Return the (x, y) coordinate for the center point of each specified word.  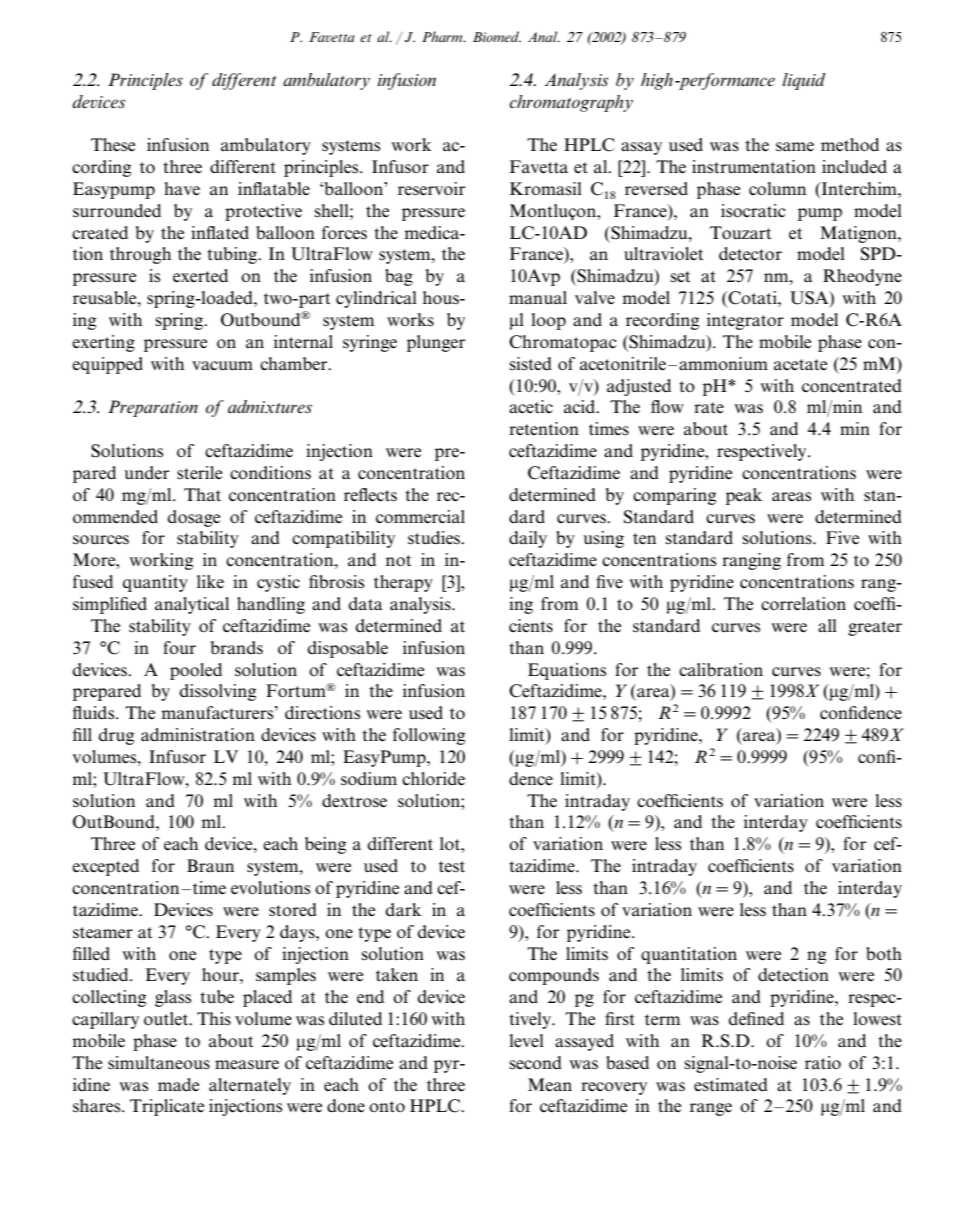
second (535, 1063)
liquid (804, 81)
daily (528, 539)
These (113, 145)
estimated (731, 1085)
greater (875, 628)
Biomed (497, 36)
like (210, 582)
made (178, 1085)
